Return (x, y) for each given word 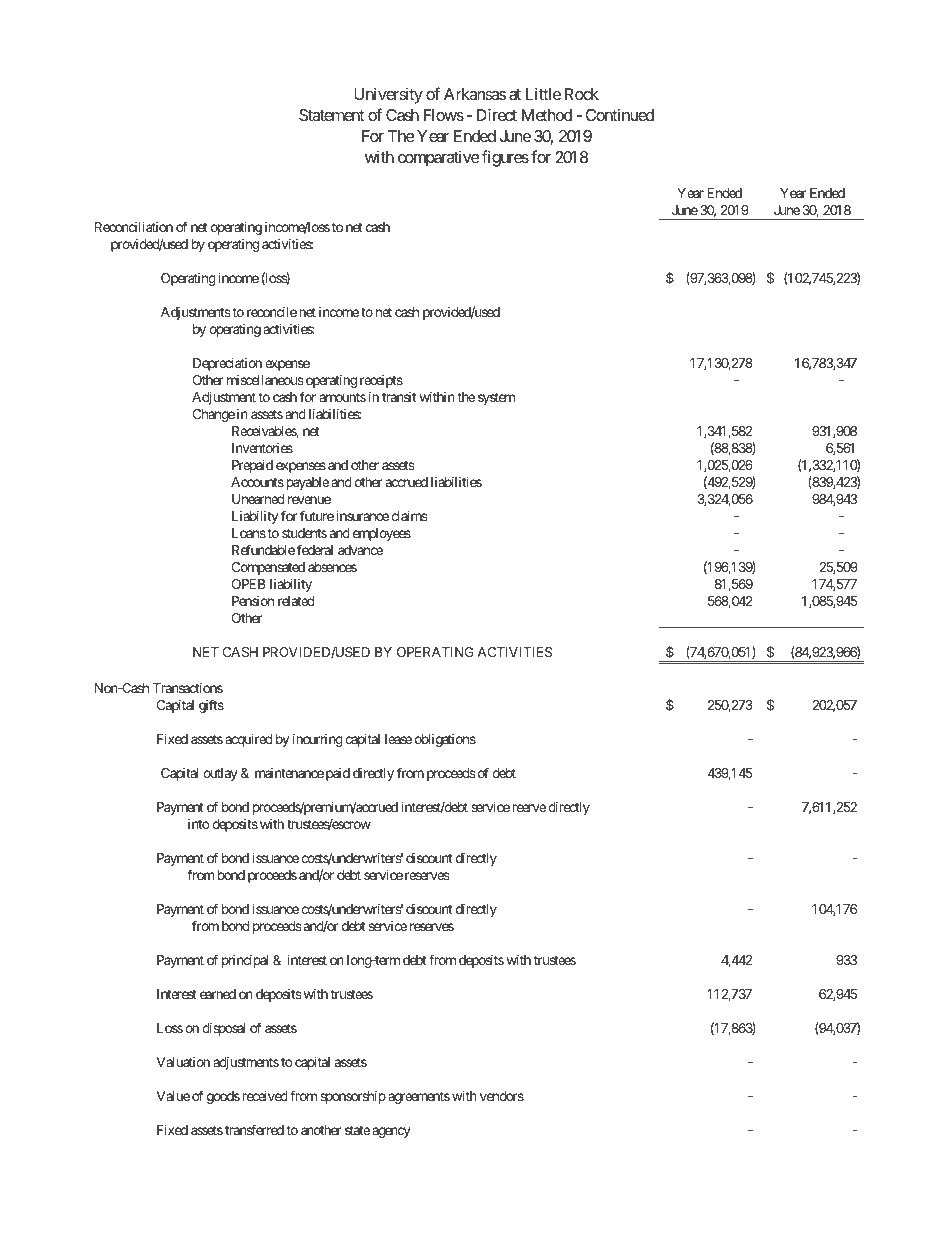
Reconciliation (134, 227)
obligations (445, 740)
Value (173, 1096)
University (388, 95)
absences (332, 567)
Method (547, 115)
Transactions (188, 688)
